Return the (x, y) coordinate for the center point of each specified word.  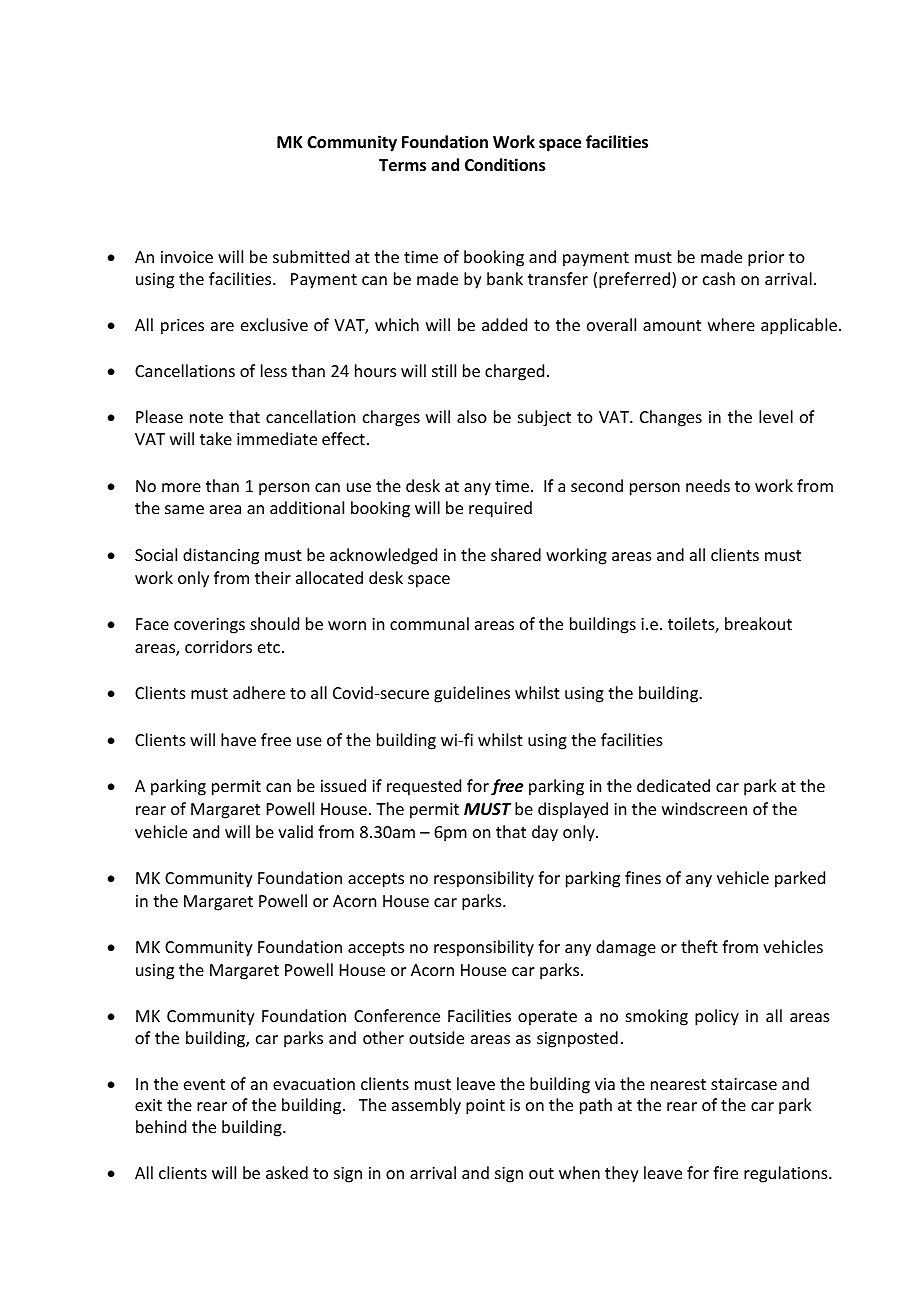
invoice (187, 257)
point (485, 1107)
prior (766, 259)
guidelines (472, 694)
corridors (218, 646)
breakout (758, 623)
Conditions (505, 165)
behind (161, 1126)
